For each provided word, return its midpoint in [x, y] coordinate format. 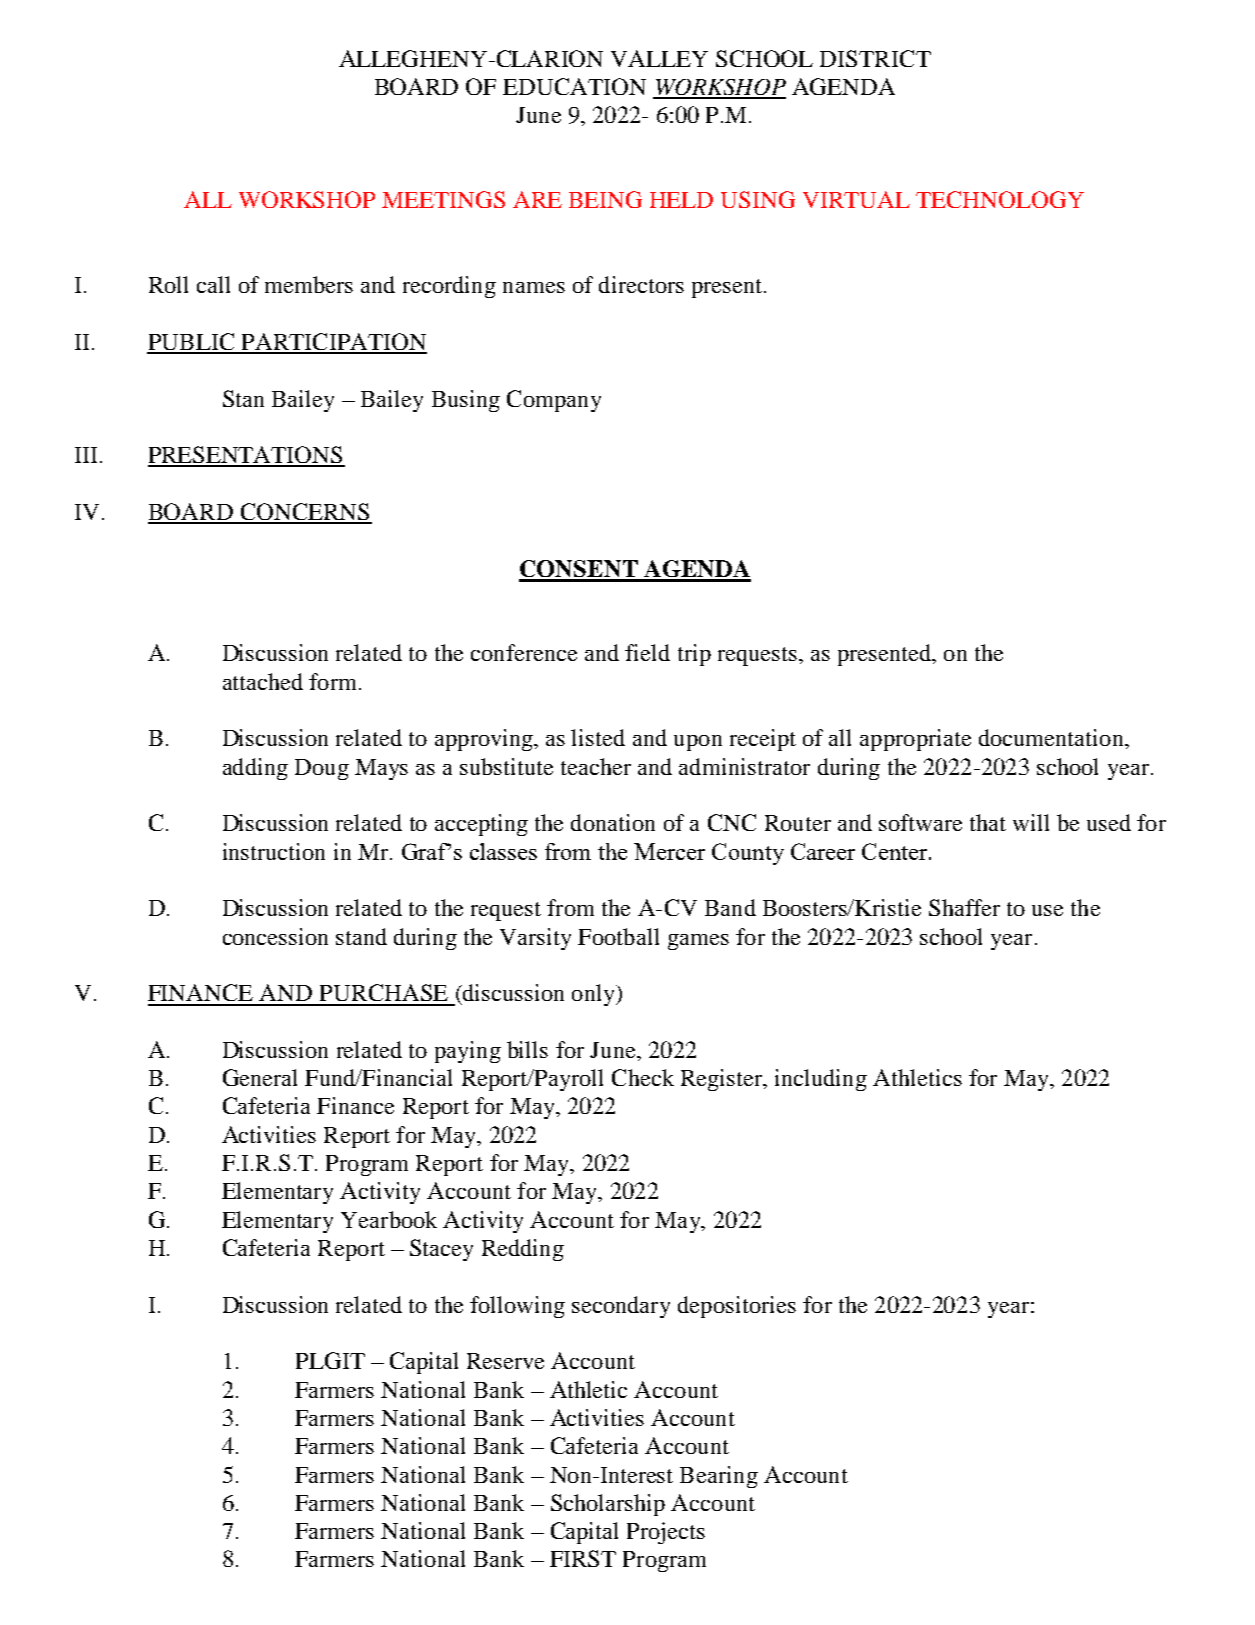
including [821, 1080]
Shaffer [964, 907]
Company [554, 401]
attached [263, 681]
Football [618, 936]
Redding [523, 1250]
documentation [1052, 737]
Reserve [505, 1361]
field [647, 652]
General [260, 1077]
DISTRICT [875, 58]
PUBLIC [192, 343]
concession [275, 936]
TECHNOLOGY [1000, 199]
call [213, 284]
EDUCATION [574, 86]
